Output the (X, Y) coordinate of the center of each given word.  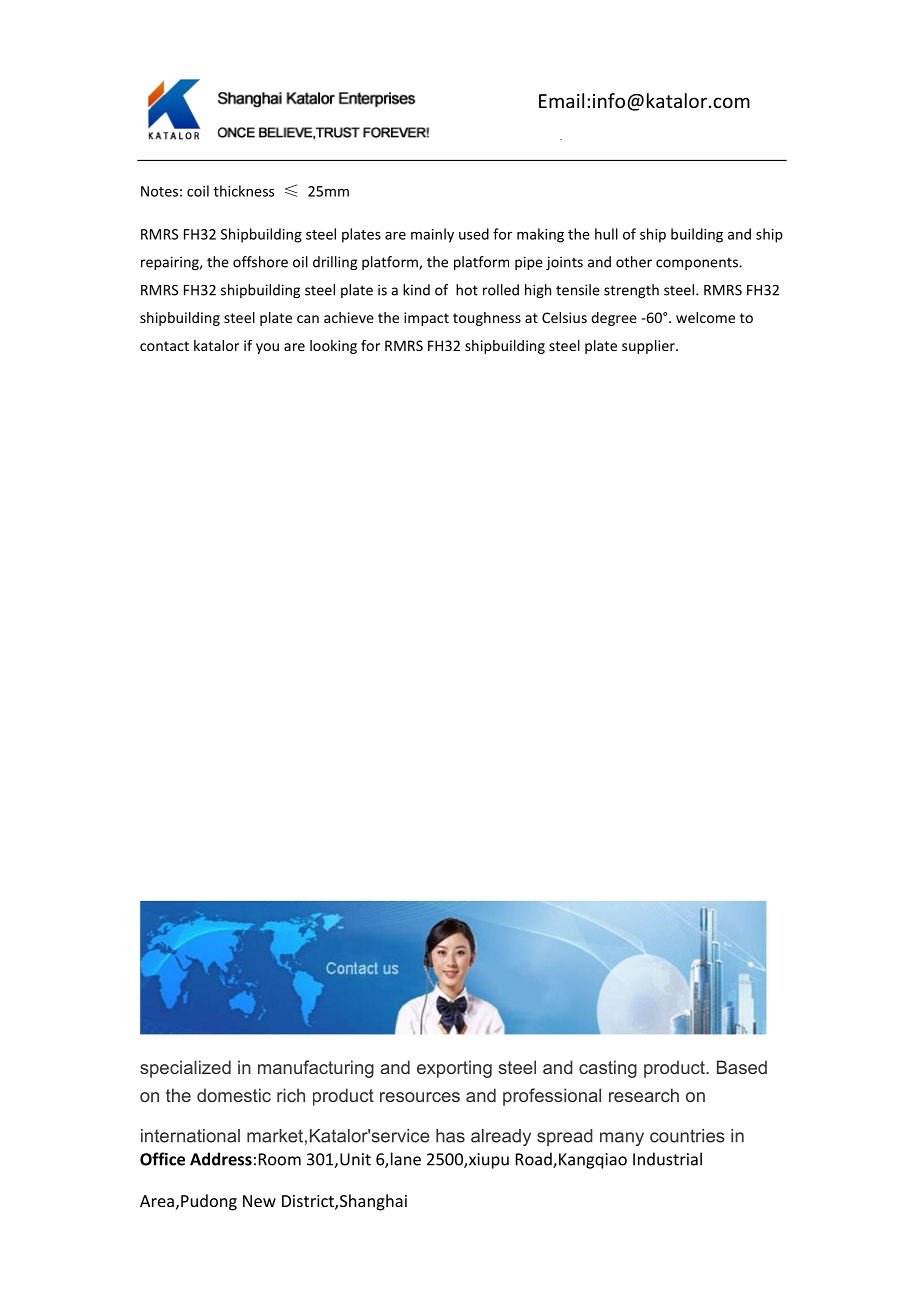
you (267, 348)
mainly (432, 235)
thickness (243, 191)
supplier (649, 347)
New (259, 1201)
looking (333, 347)
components (698, 264)
